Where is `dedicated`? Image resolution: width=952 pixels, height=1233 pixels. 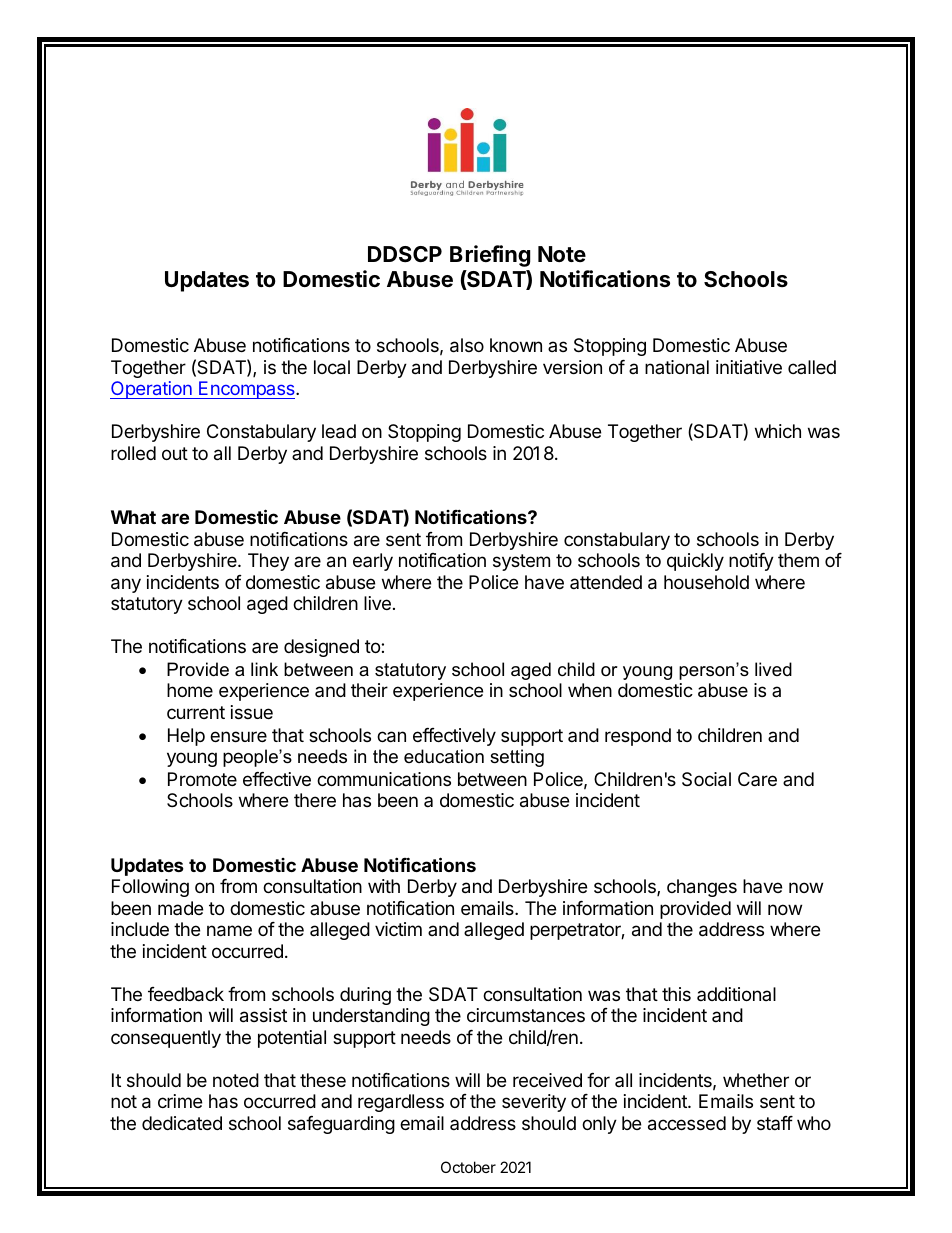
dedicated is located at coordinates (182, 1123).
